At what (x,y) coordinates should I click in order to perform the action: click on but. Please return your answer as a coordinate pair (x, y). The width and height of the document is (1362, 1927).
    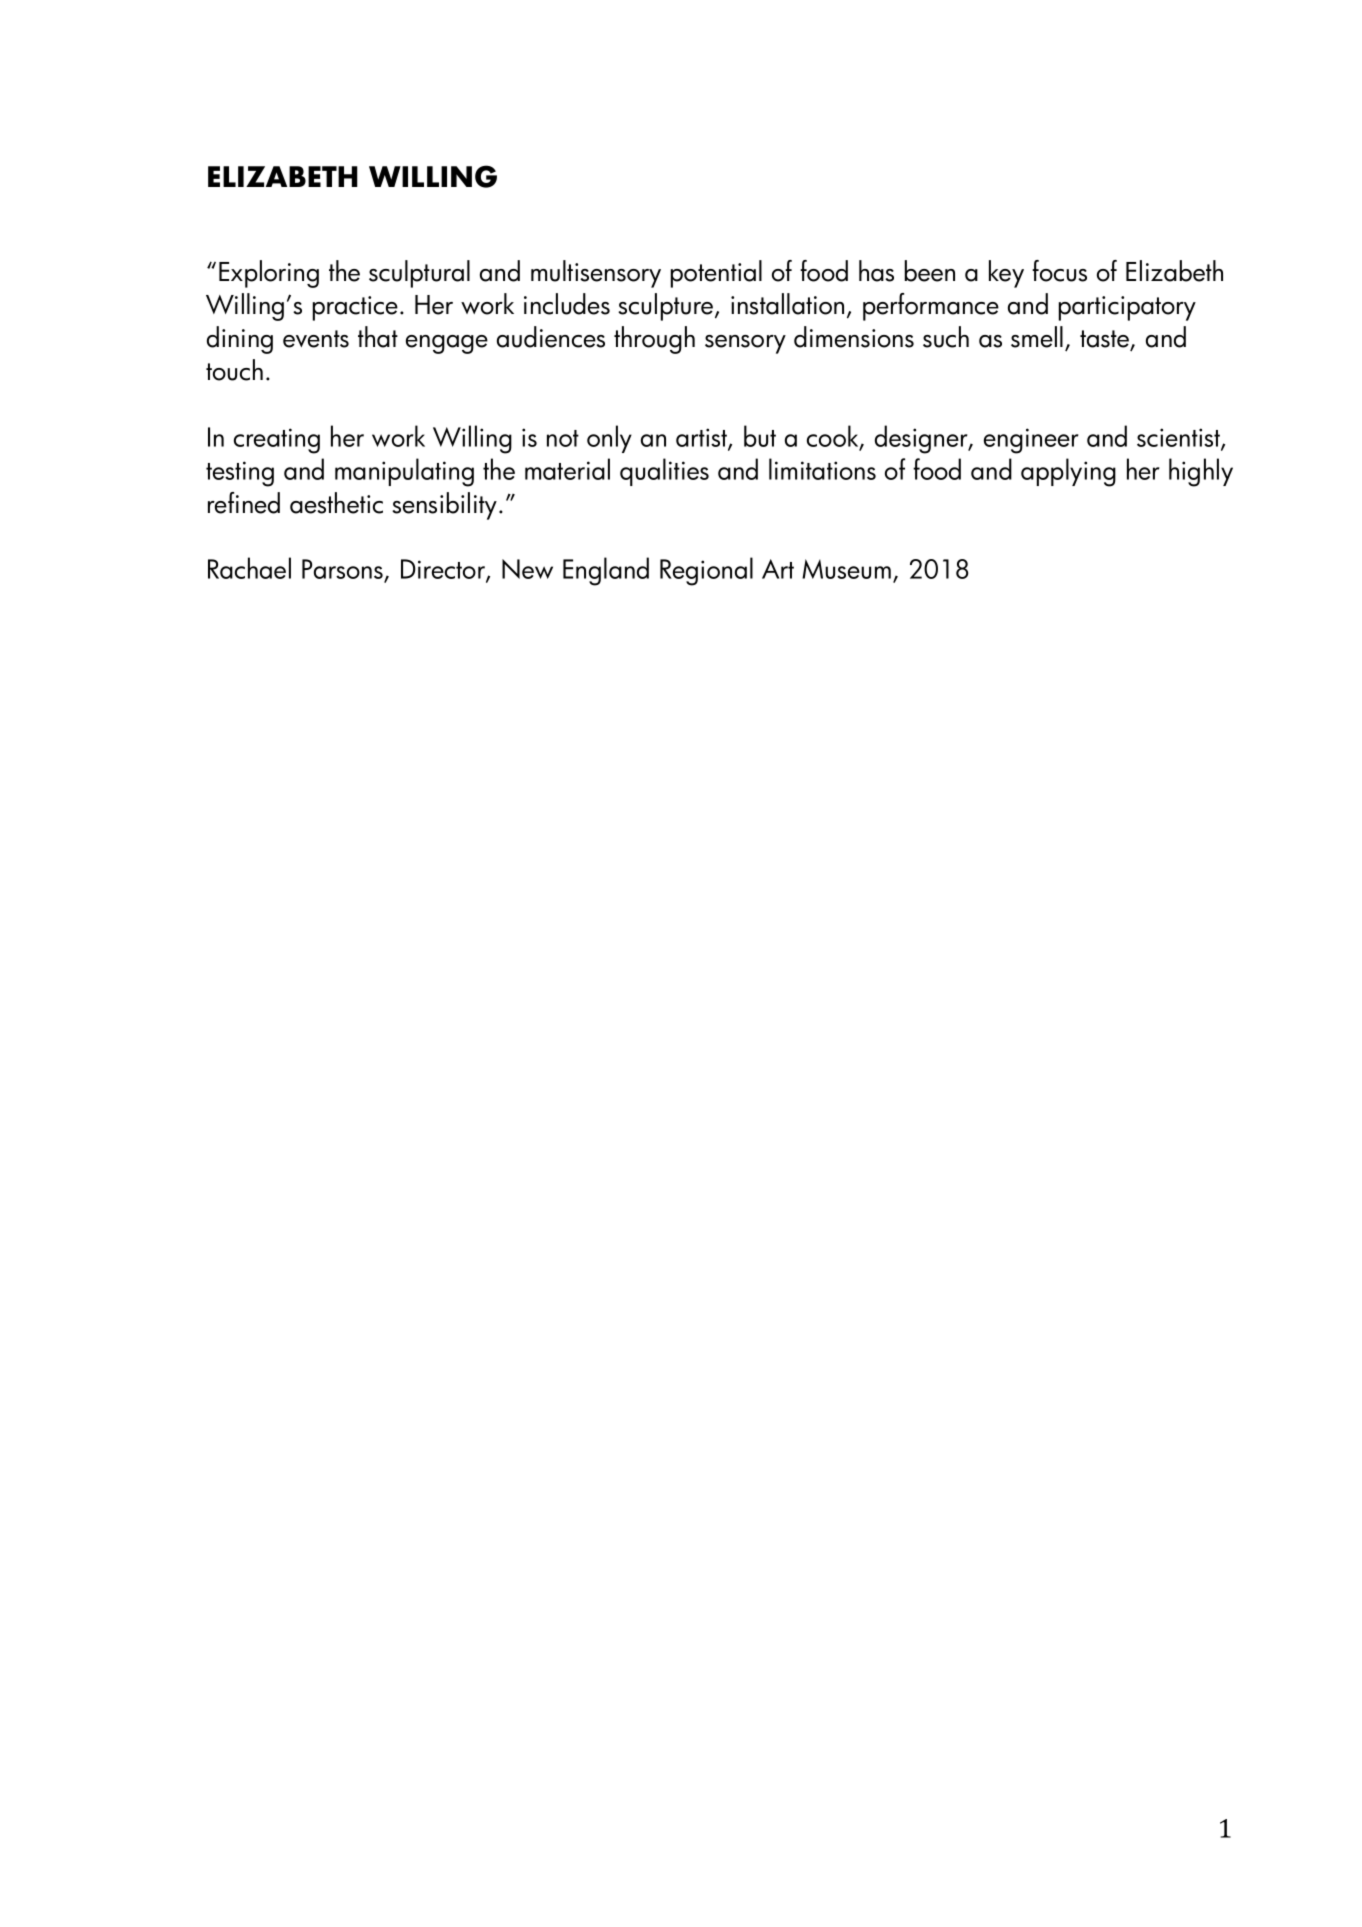
    Looking at the image, I should click on (760, 436).
